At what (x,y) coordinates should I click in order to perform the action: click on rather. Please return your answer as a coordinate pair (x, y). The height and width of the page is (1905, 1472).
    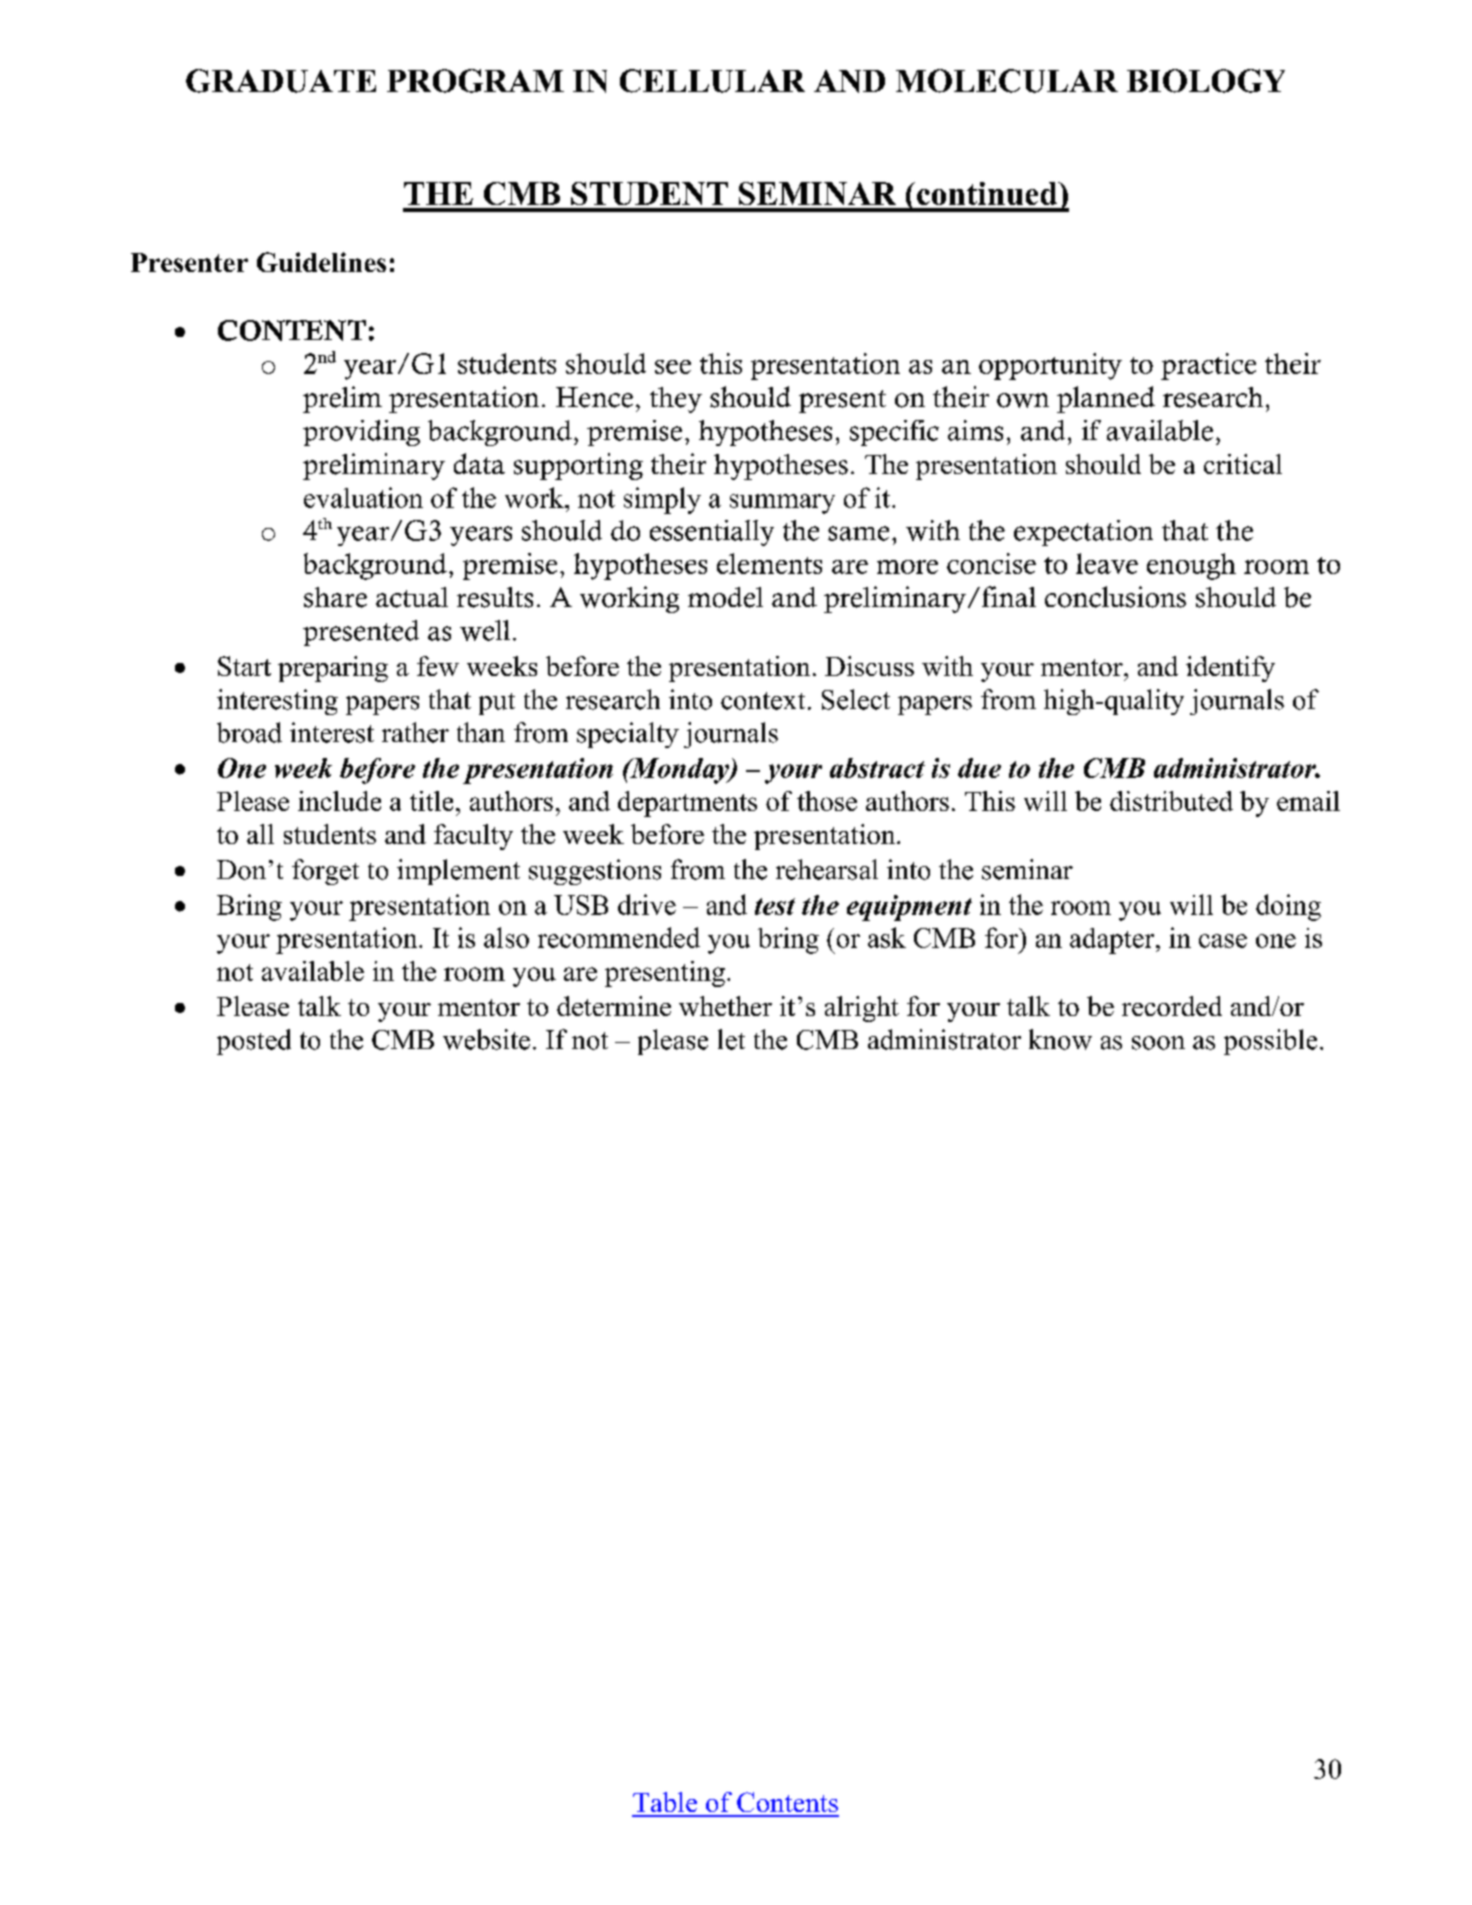
    Looking at the image, I should click on (415, 732).
